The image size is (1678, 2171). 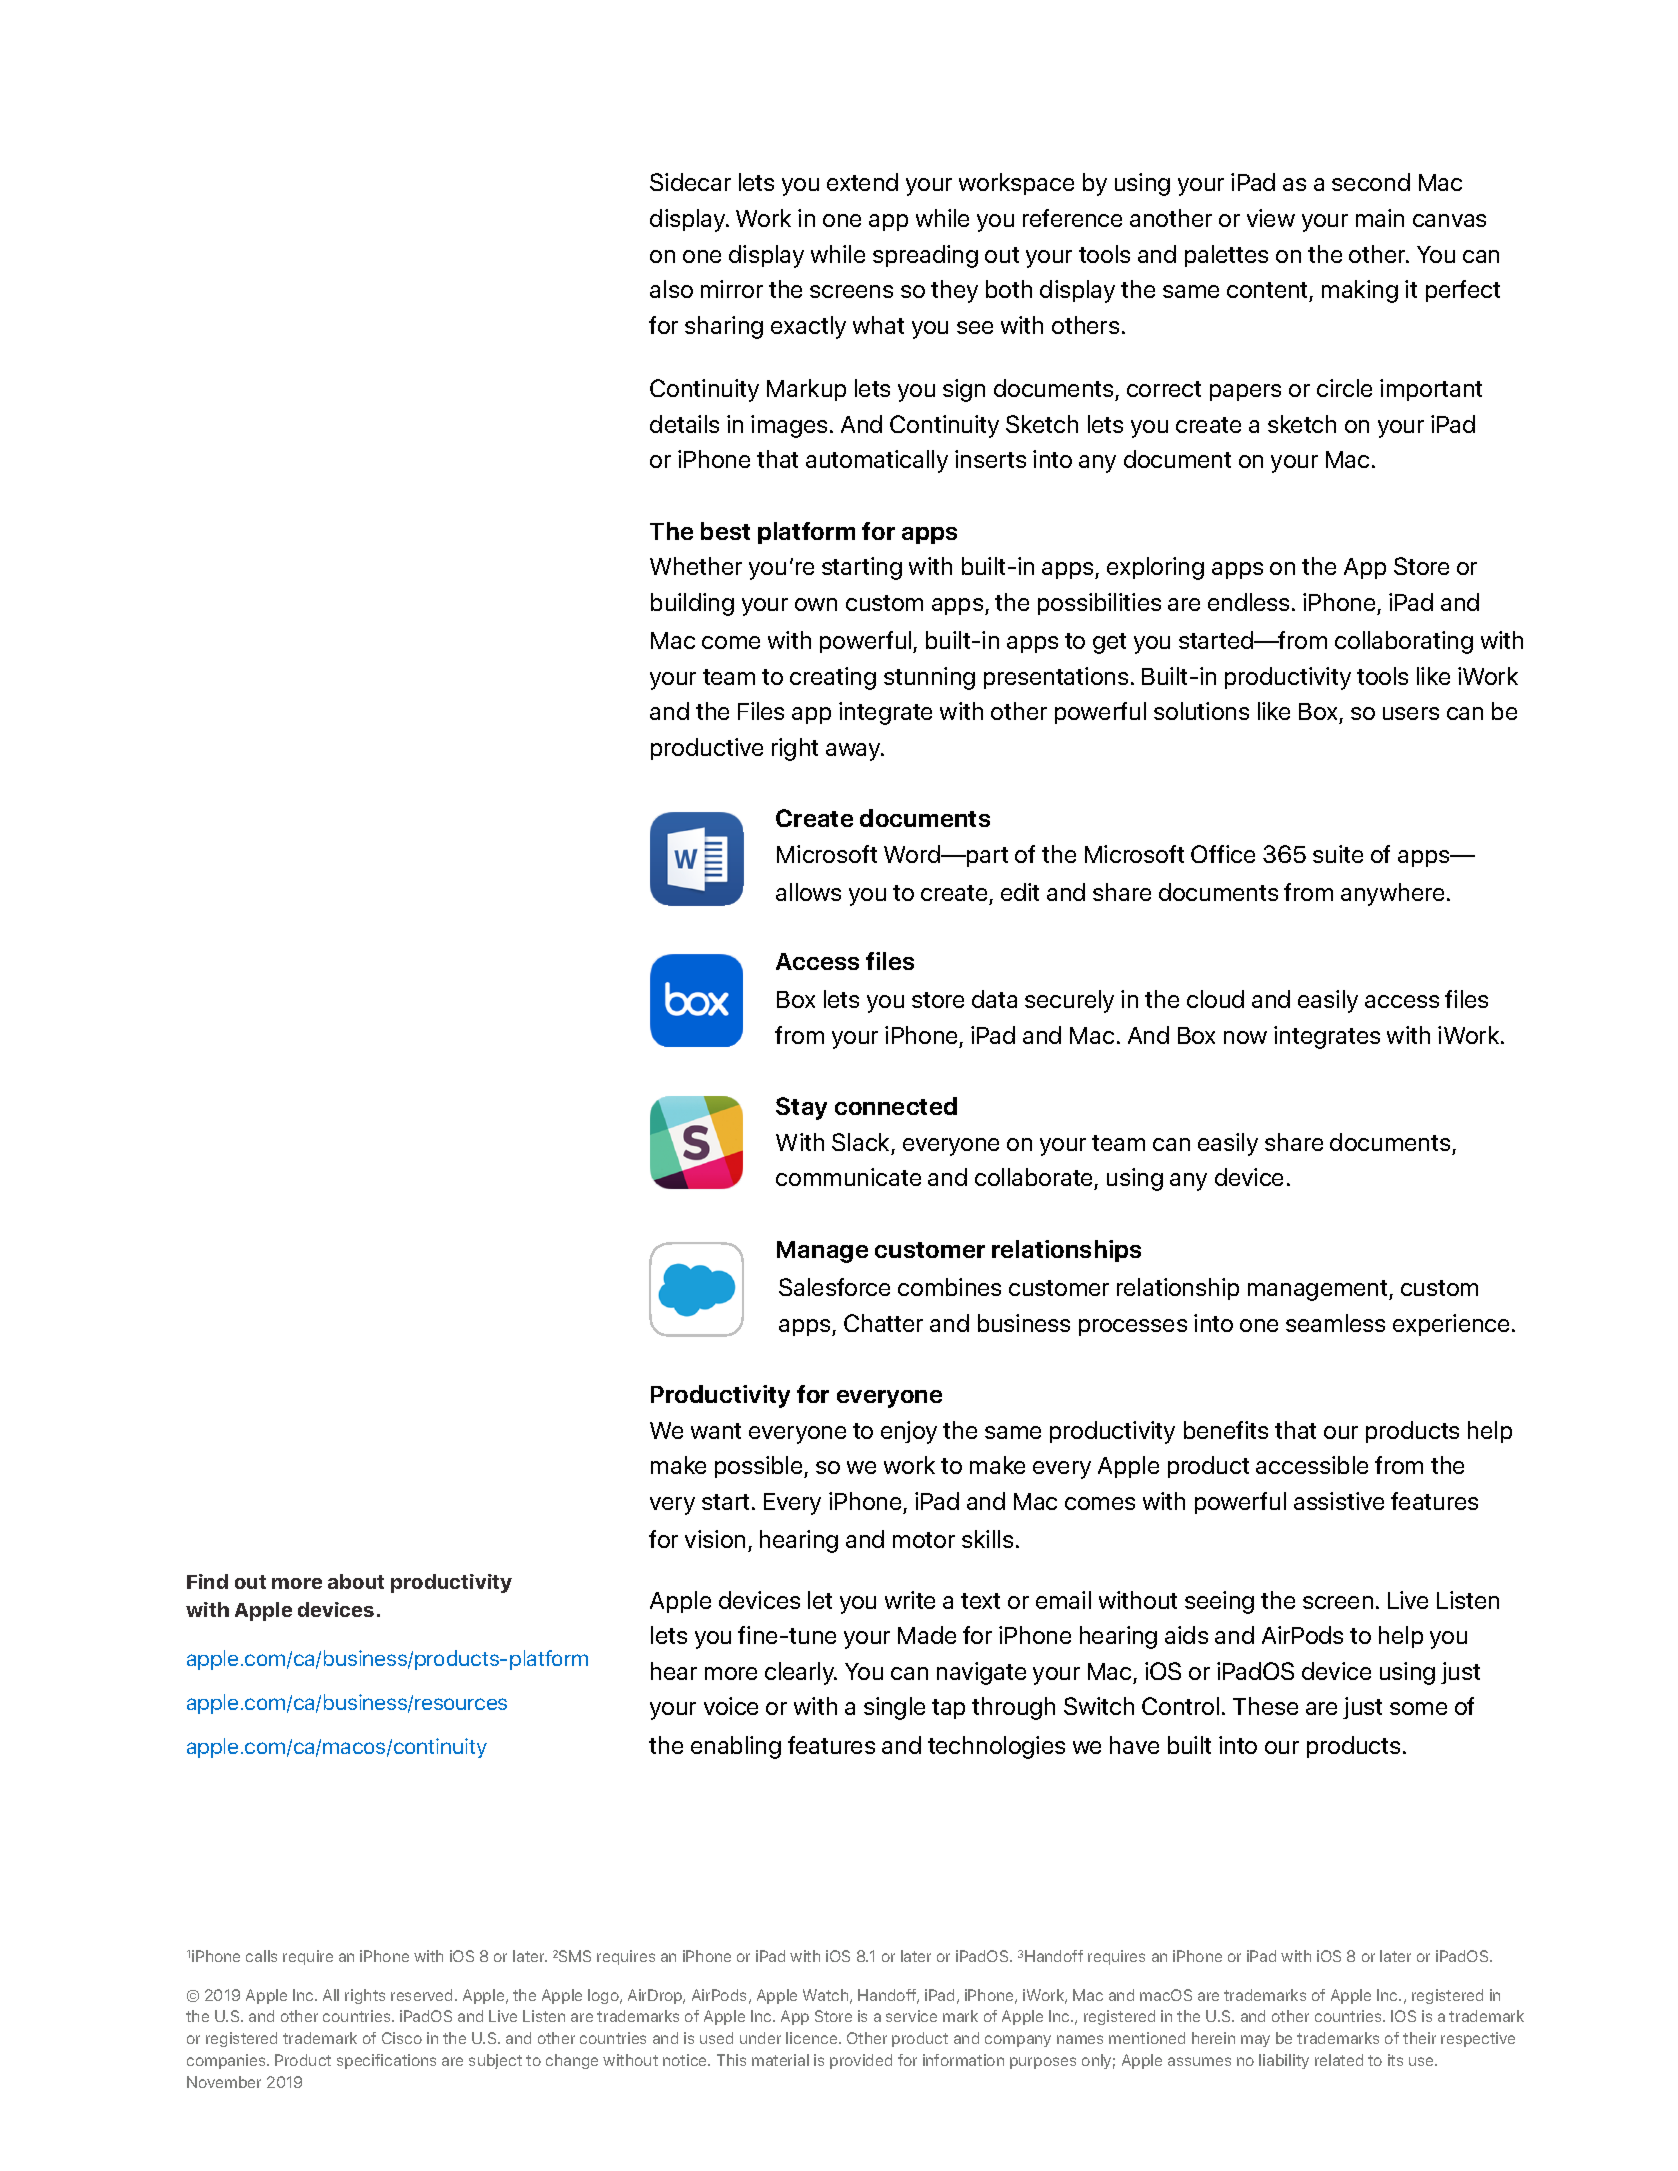 I want to click on about, so click(x=356, y=1581).
